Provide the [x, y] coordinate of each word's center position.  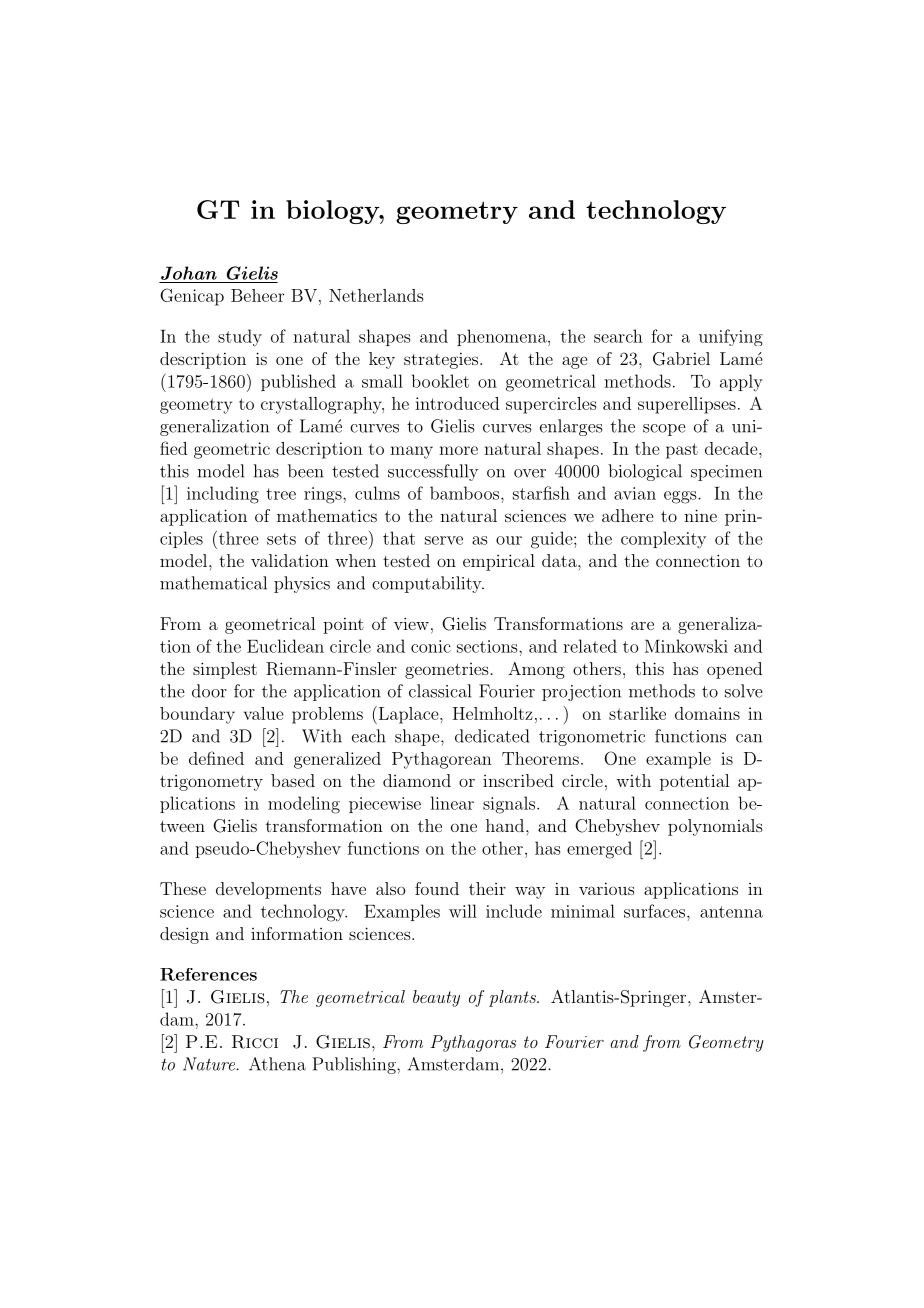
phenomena [503, 337]
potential [694, 782]
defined [216, 758]
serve [444, 540]
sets [281, 539]
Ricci [255, 1042]
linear [452, 803]
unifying [731, 337]
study [240, 338]
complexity [663, 539]
